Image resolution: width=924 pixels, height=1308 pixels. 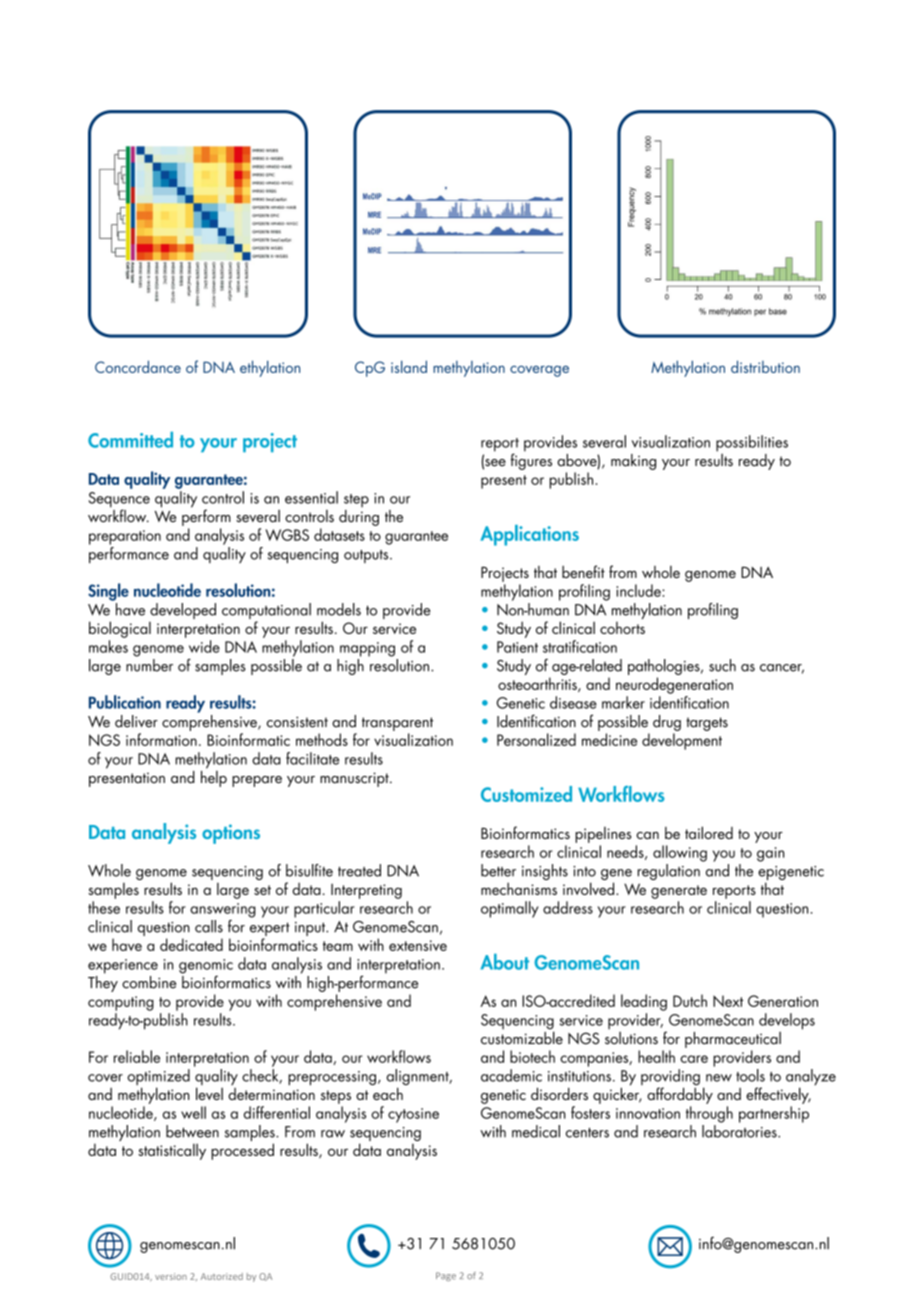 I want to click on options, so click(x=231, y=834).
